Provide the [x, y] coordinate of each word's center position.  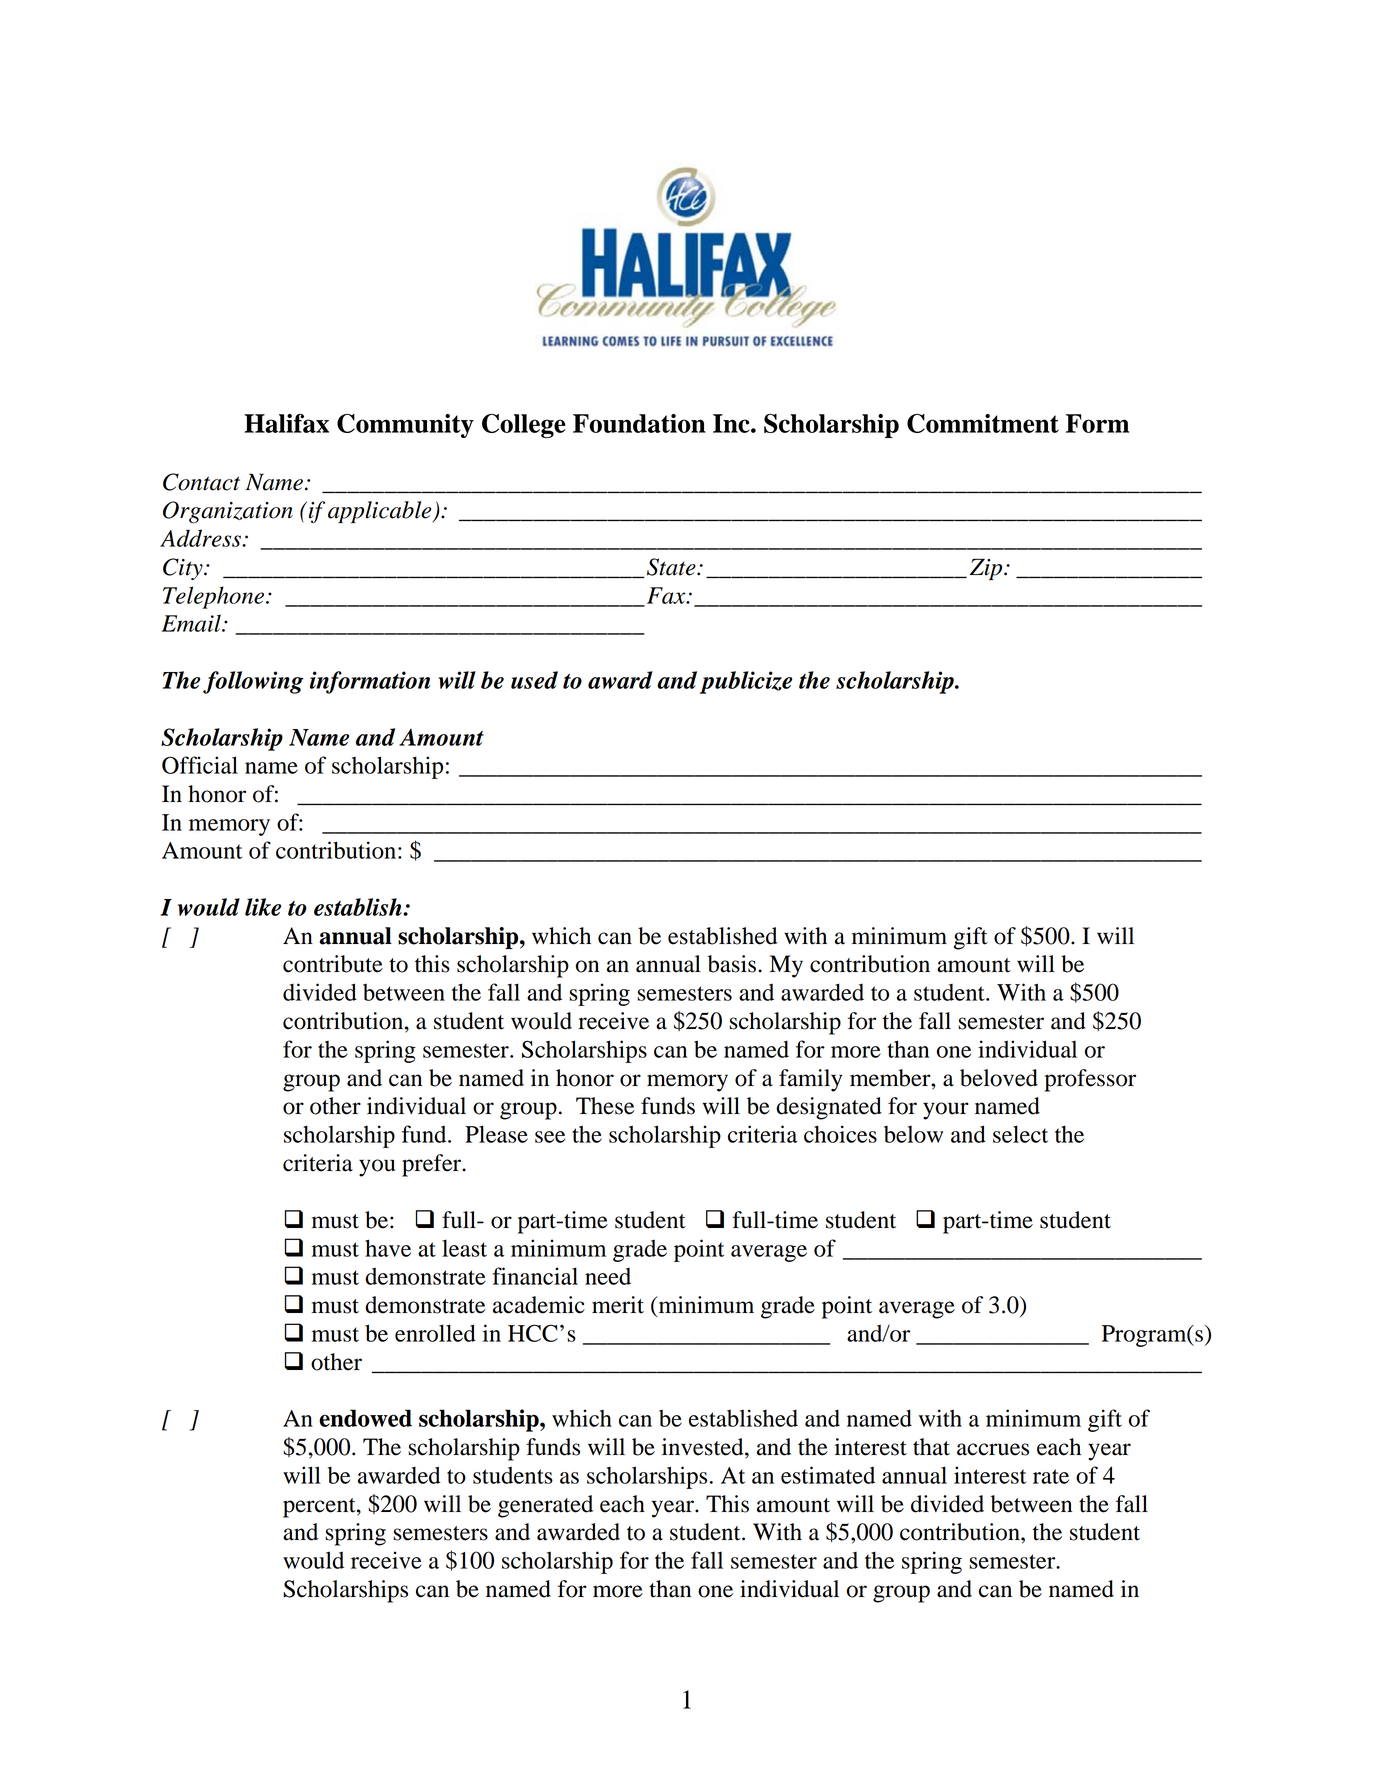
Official [200, 765]
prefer [433, 1165]
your [946, 1111]
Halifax [286, 423]
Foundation [639, 423]
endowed [365, 1418]
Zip [987, 569]
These [605, 1106]
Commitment [983, 423]
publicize [746, 682]
